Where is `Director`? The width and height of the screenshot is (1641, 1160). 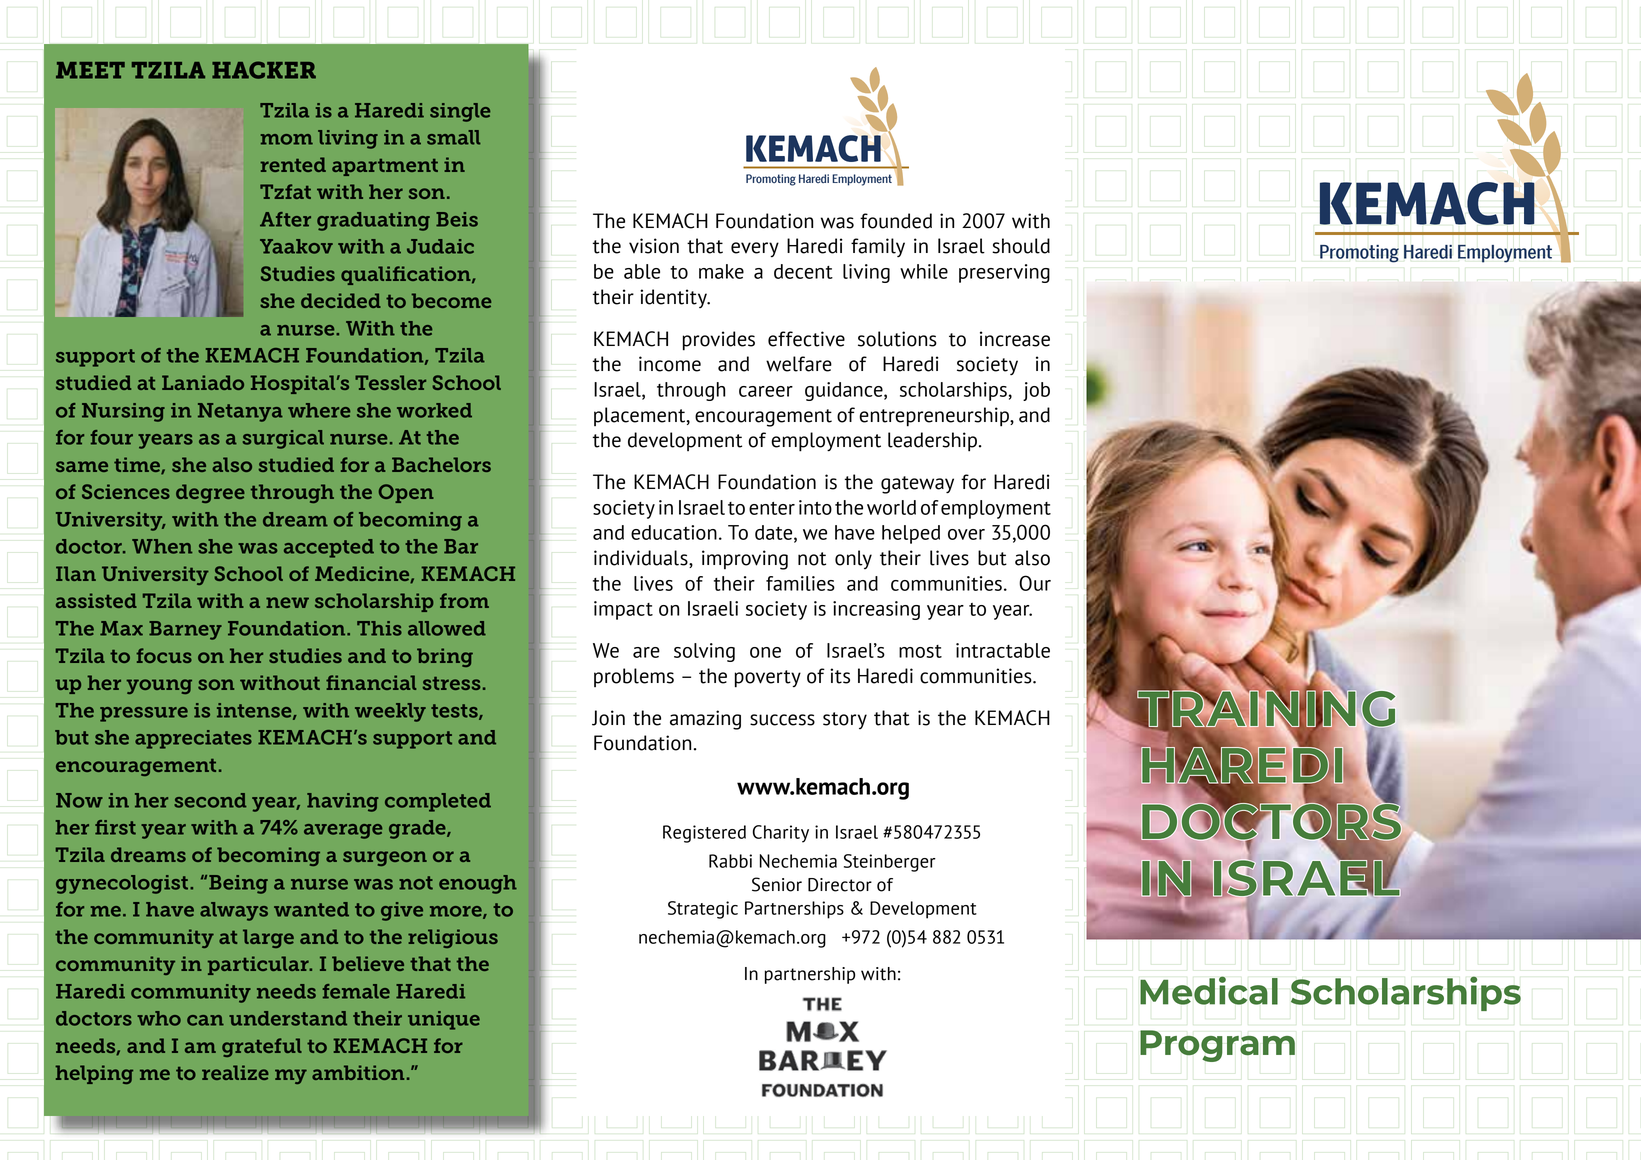 Director is located at coordinates (840, 885).
